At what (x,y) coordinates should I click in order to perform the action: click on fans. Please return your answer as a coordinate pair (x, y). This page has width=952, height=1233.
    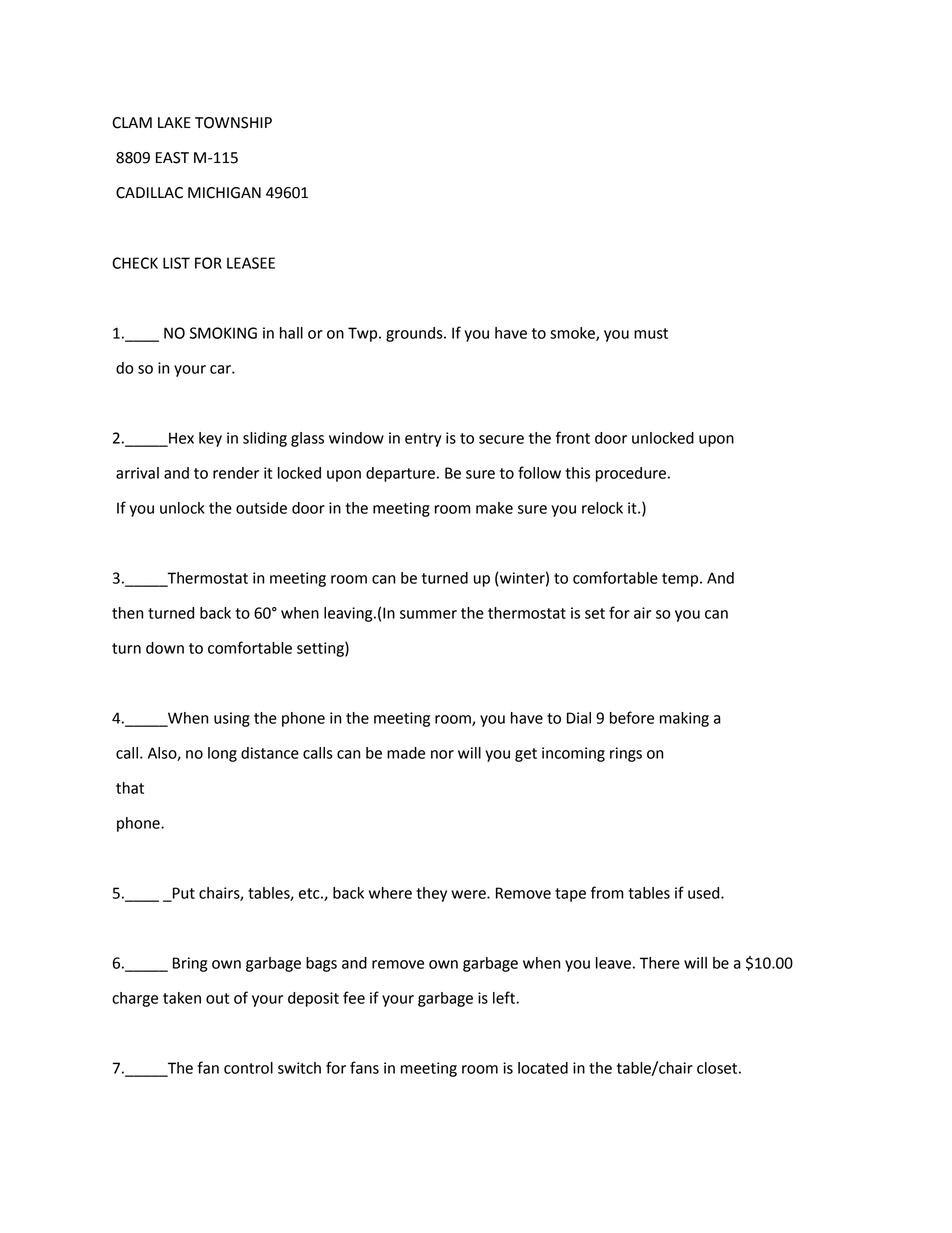
    Looking at the image, I should click on (364, 1067).
